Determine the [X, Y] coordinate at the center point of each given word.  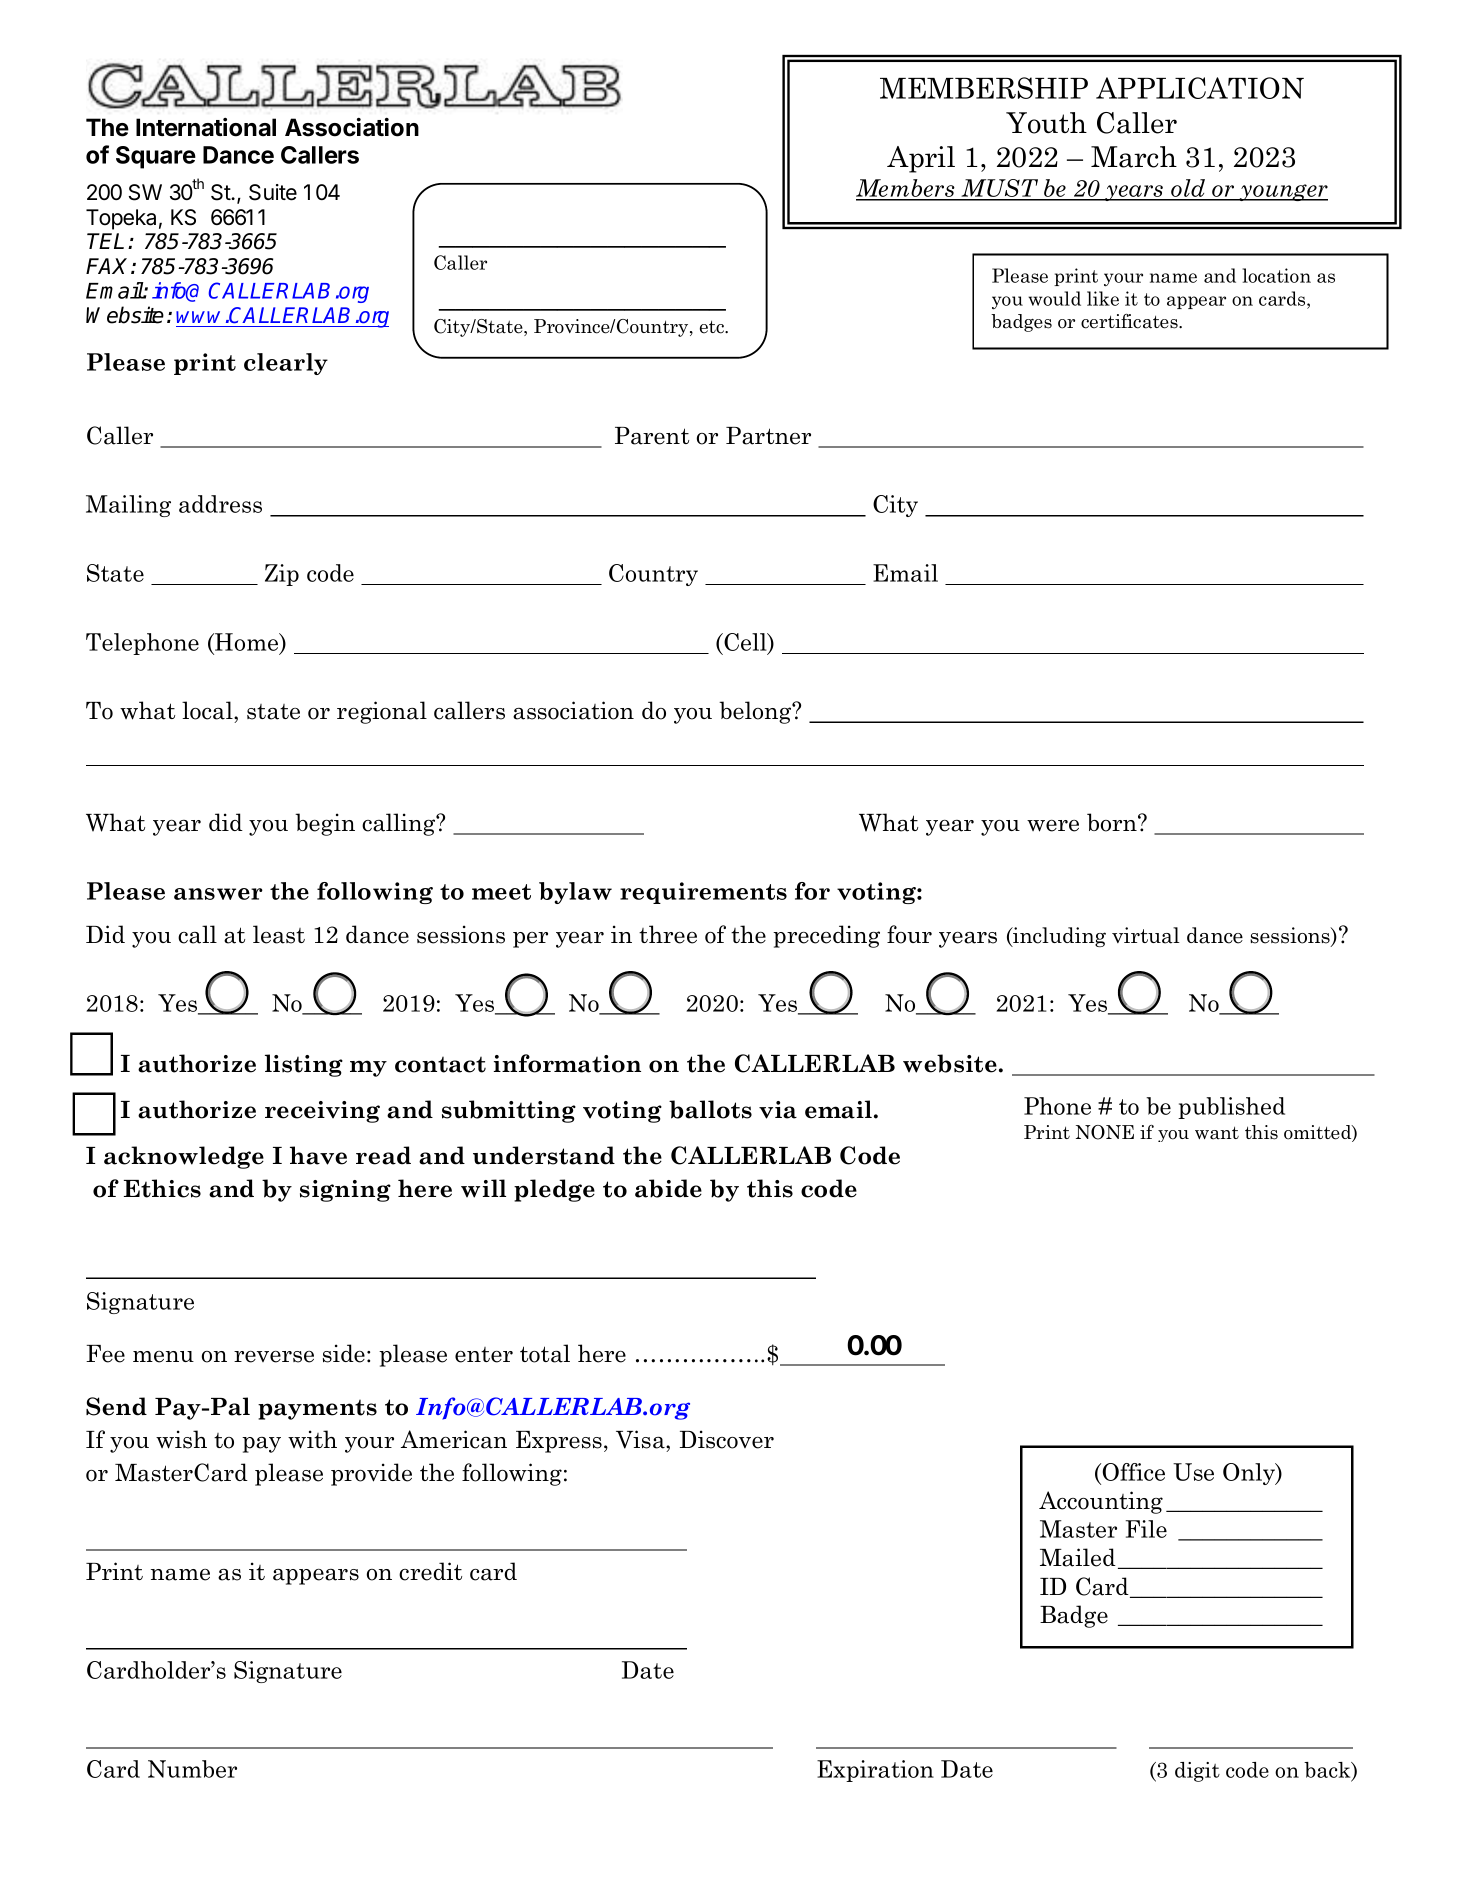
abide [668, 1188]
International [206, 127]
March [1134, 157]
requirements [703, 893]
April [921, 159]
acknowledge [184, 1157]
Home [247, 643]
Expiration [875, 1771]
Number [192, 1769]
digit [1197, 1772]
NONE [1105, 1132]
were [1053, 826]
